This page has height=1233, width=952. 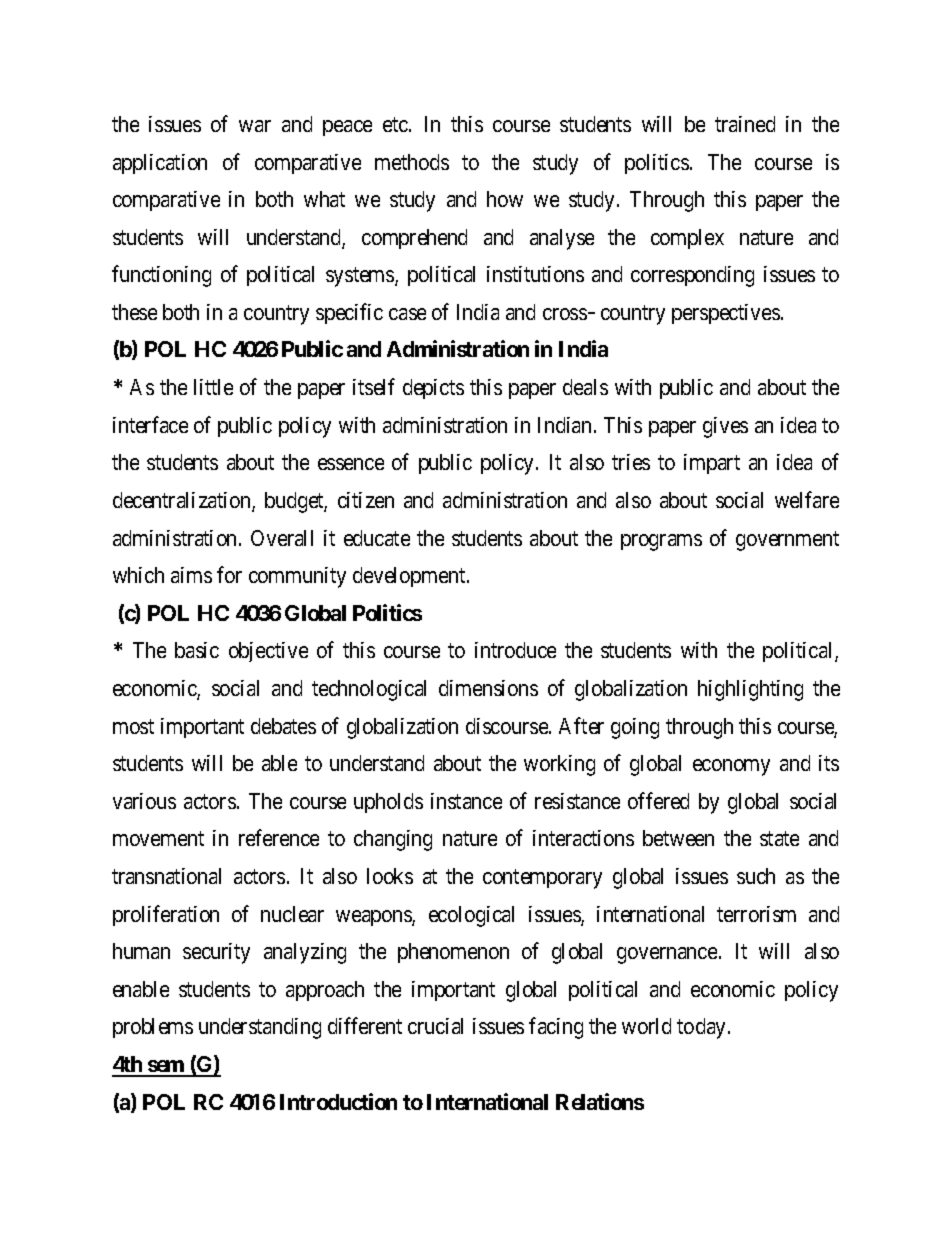 What do you see at coordinates (435, 1026) in the page?
I see `crucial` at bounding box center [435, 1026].
